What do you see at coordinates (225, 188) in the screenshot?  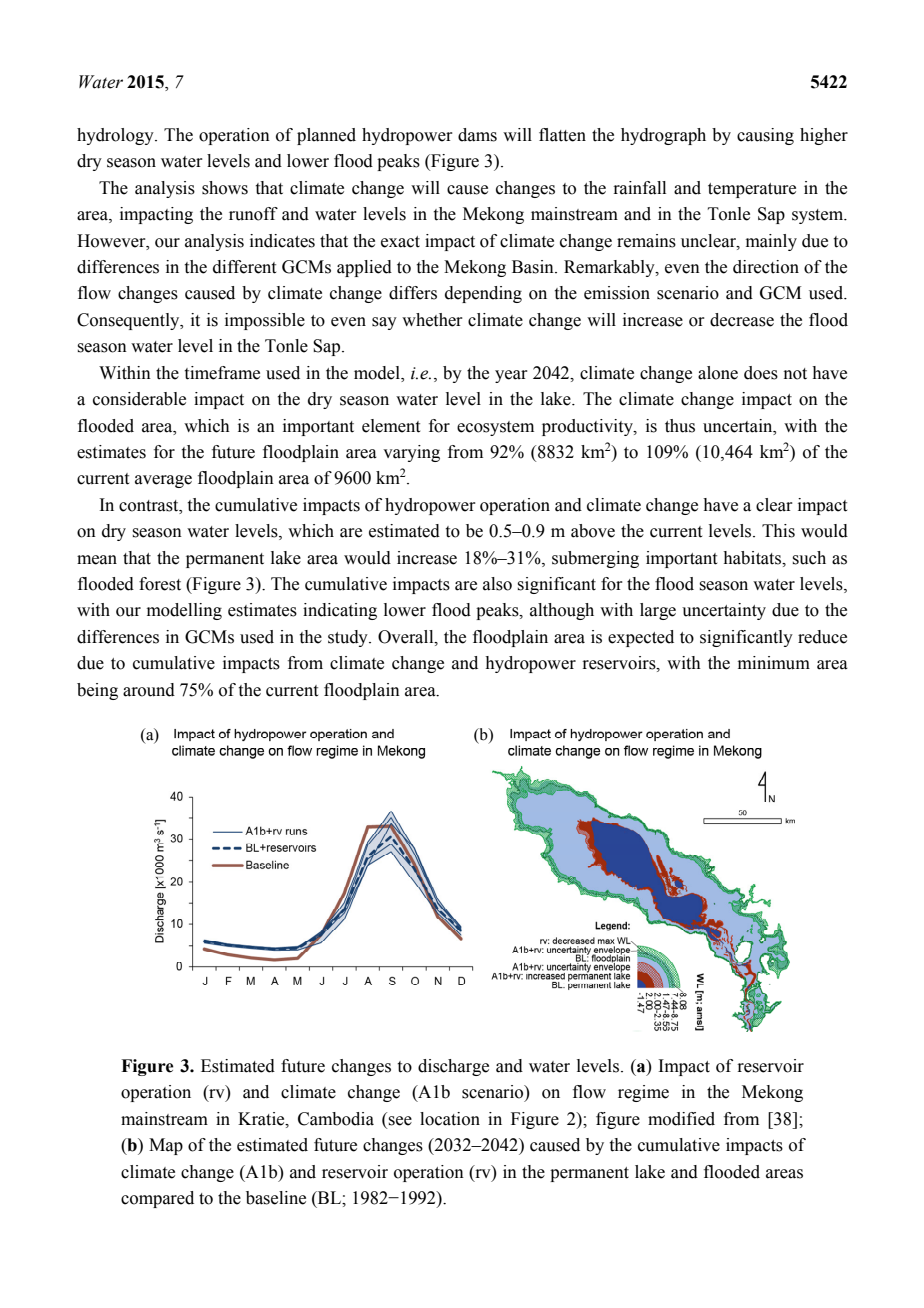 I see `shows` at bounding box center [225, 188].
